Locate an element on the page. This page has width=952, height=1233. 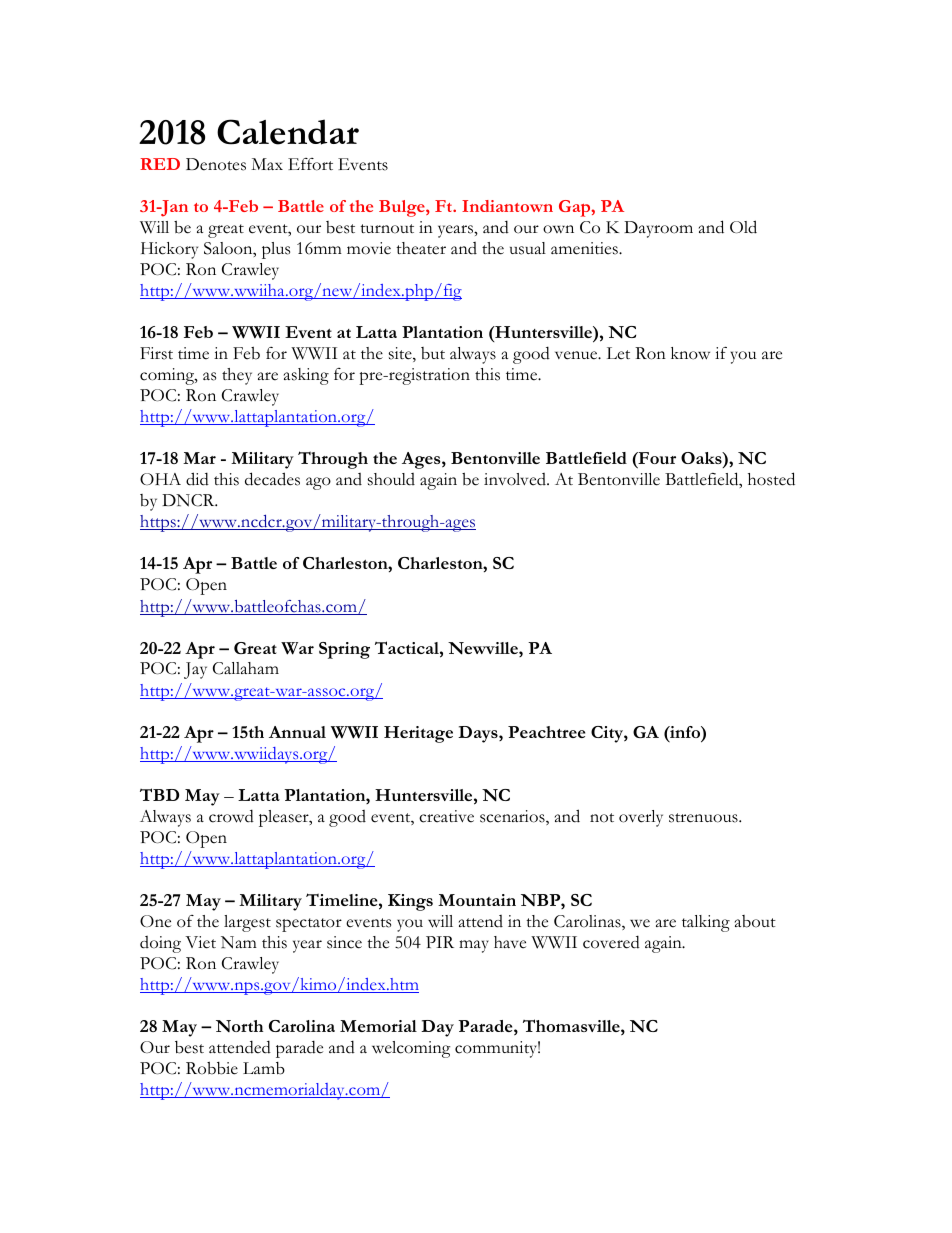
Denotes is located at coordinates (216, 164).
